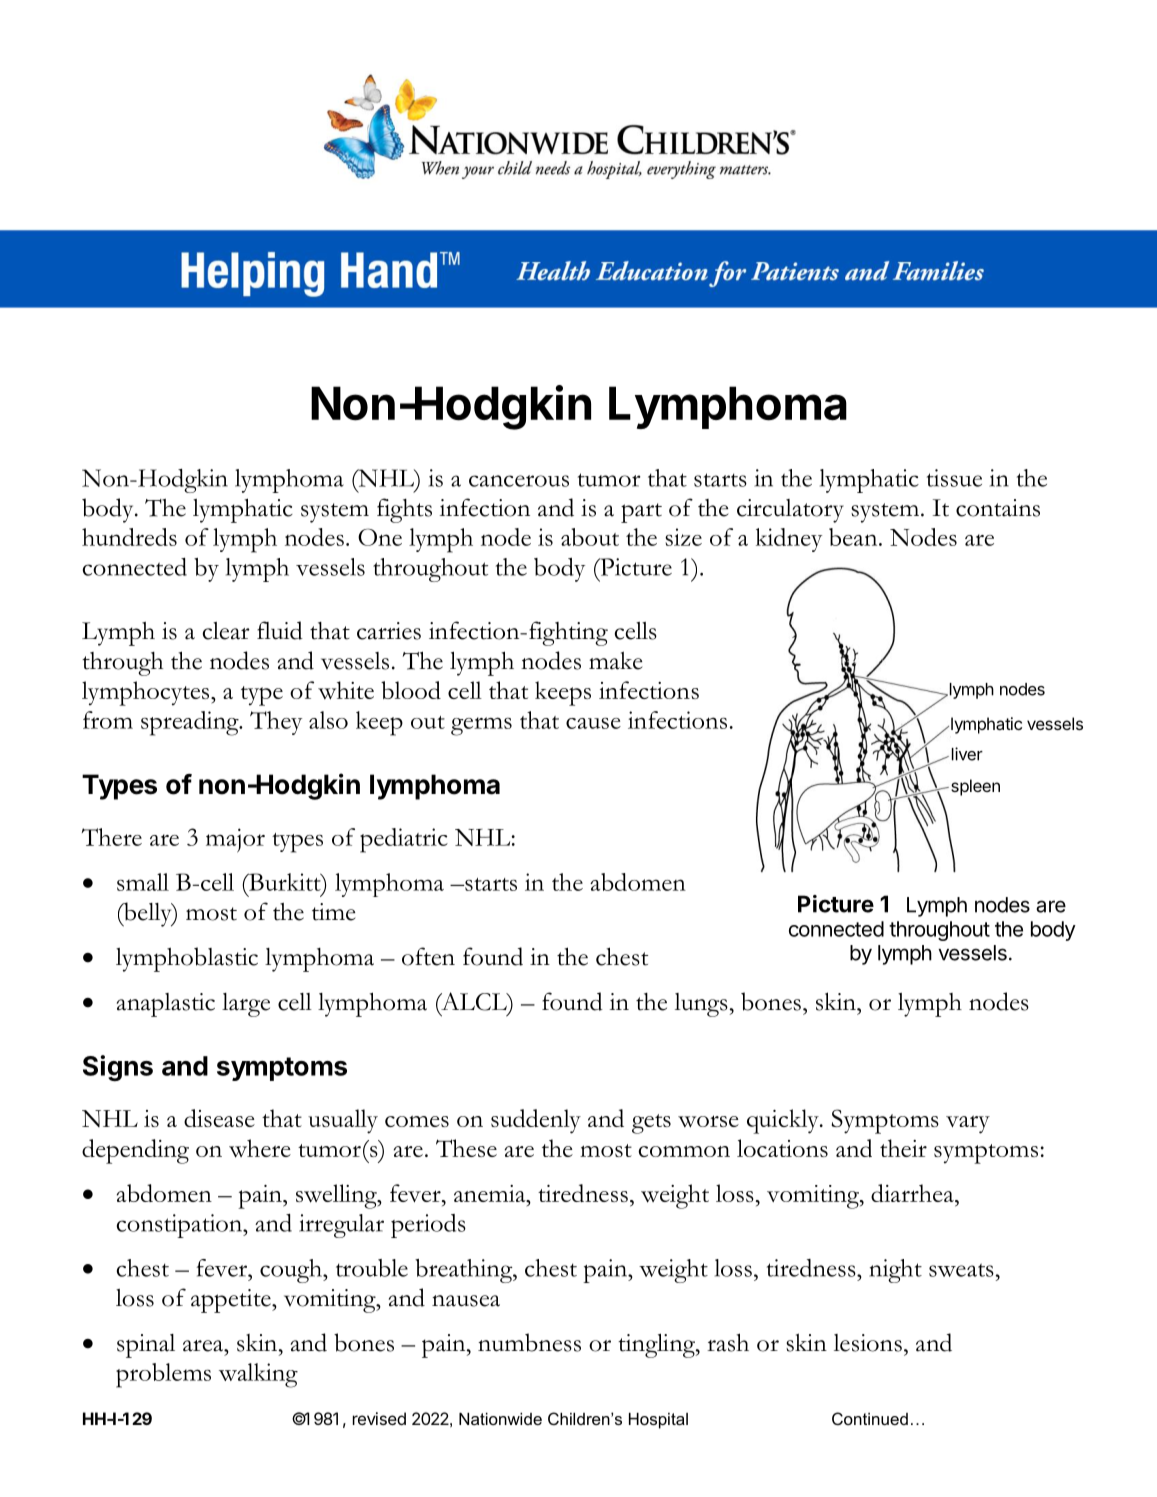 The height and width of the document is (1497, 1157). I want to click on walking, so click(258, 1375).
